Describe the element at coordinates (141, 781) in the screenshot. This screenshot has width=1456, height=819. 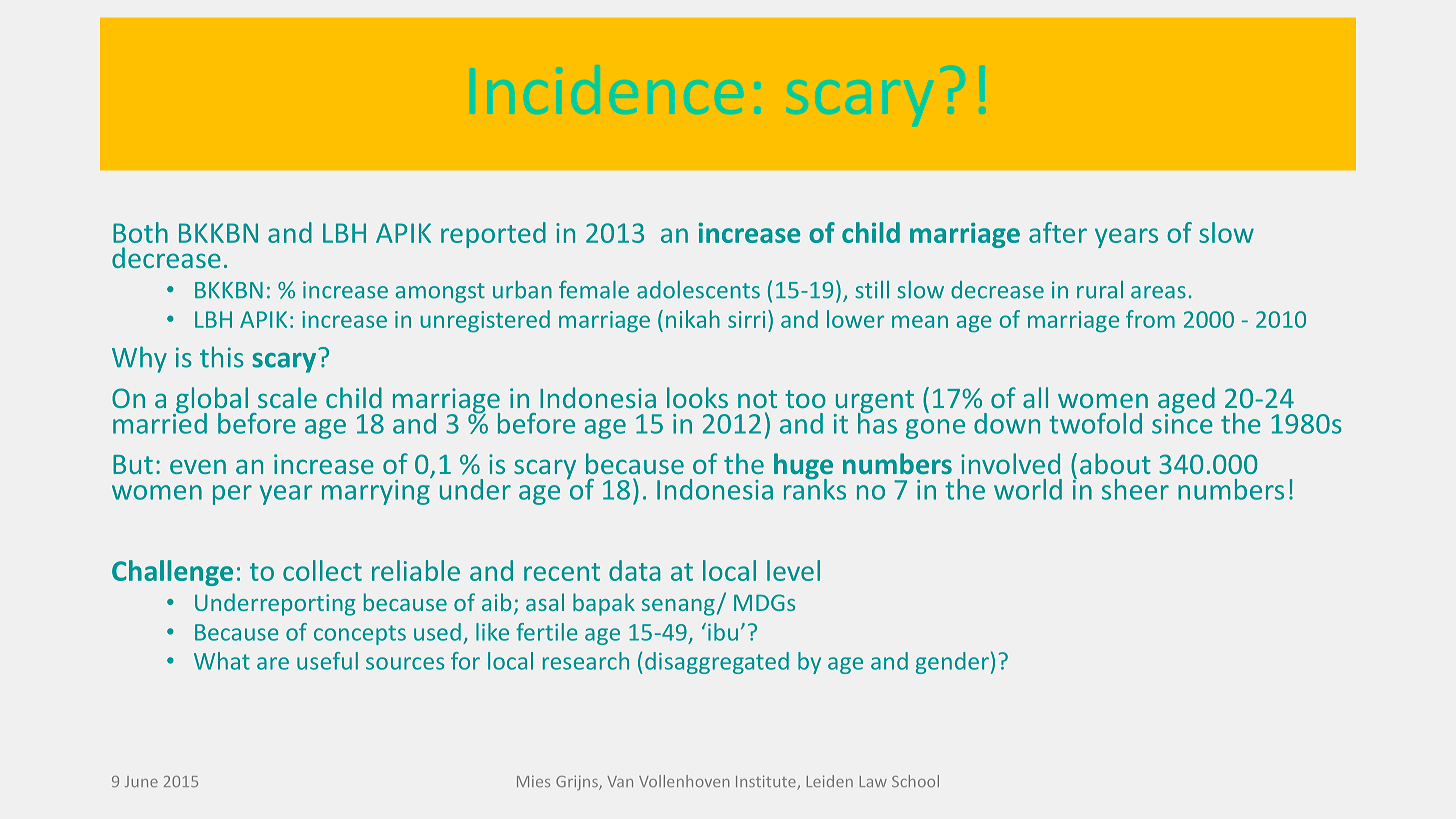
I see `June` at that location.
